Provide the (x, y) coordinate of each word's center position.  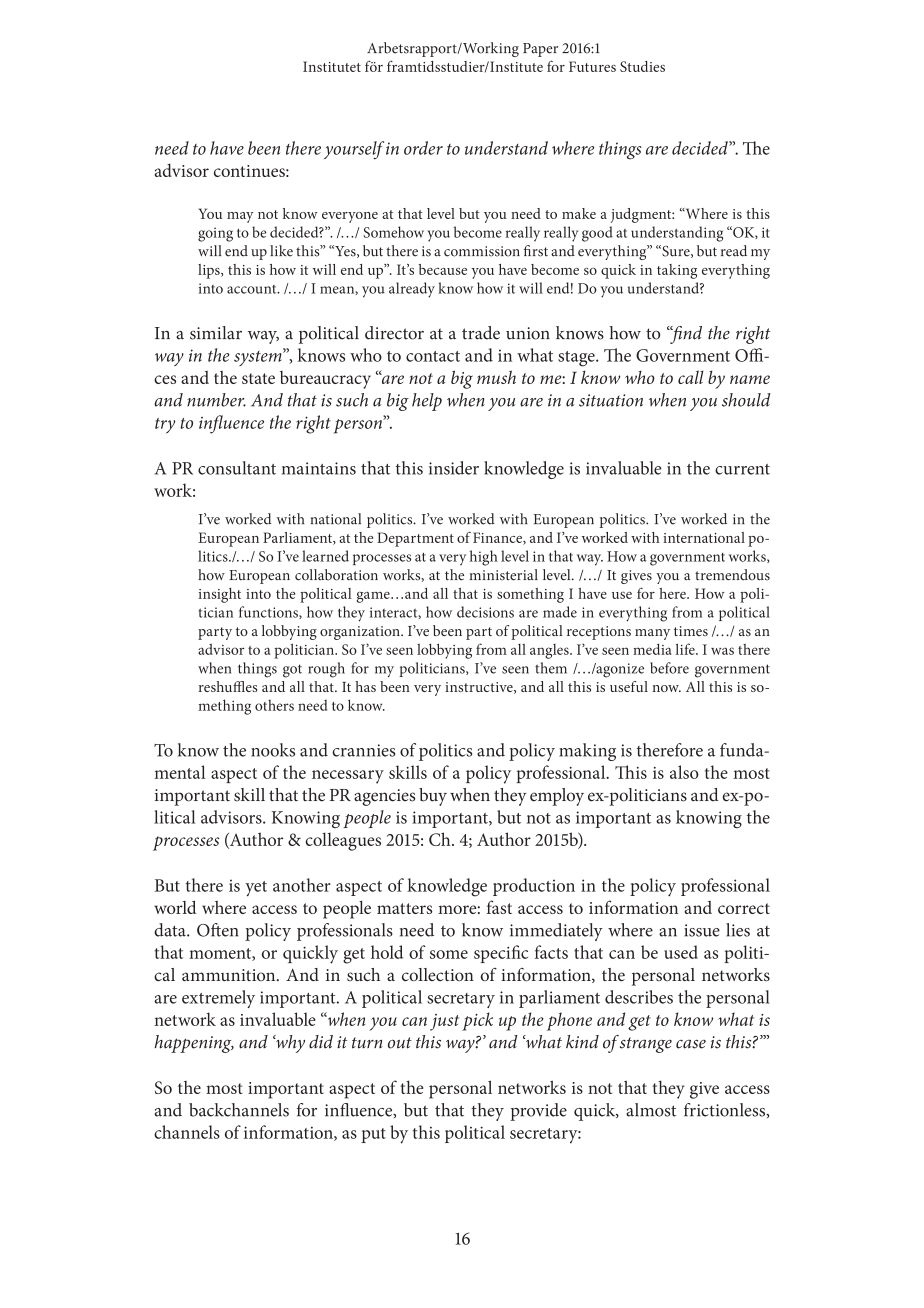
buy (433, 797)
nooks (273, 750)
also (684, 772)
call (691, 377)
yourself (354, 150)
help (427, 402)
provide (538, 1112)
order (423, 148)
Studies (642, 66)
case (691, 1044)
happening (194, 1044)
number (216, 400)
